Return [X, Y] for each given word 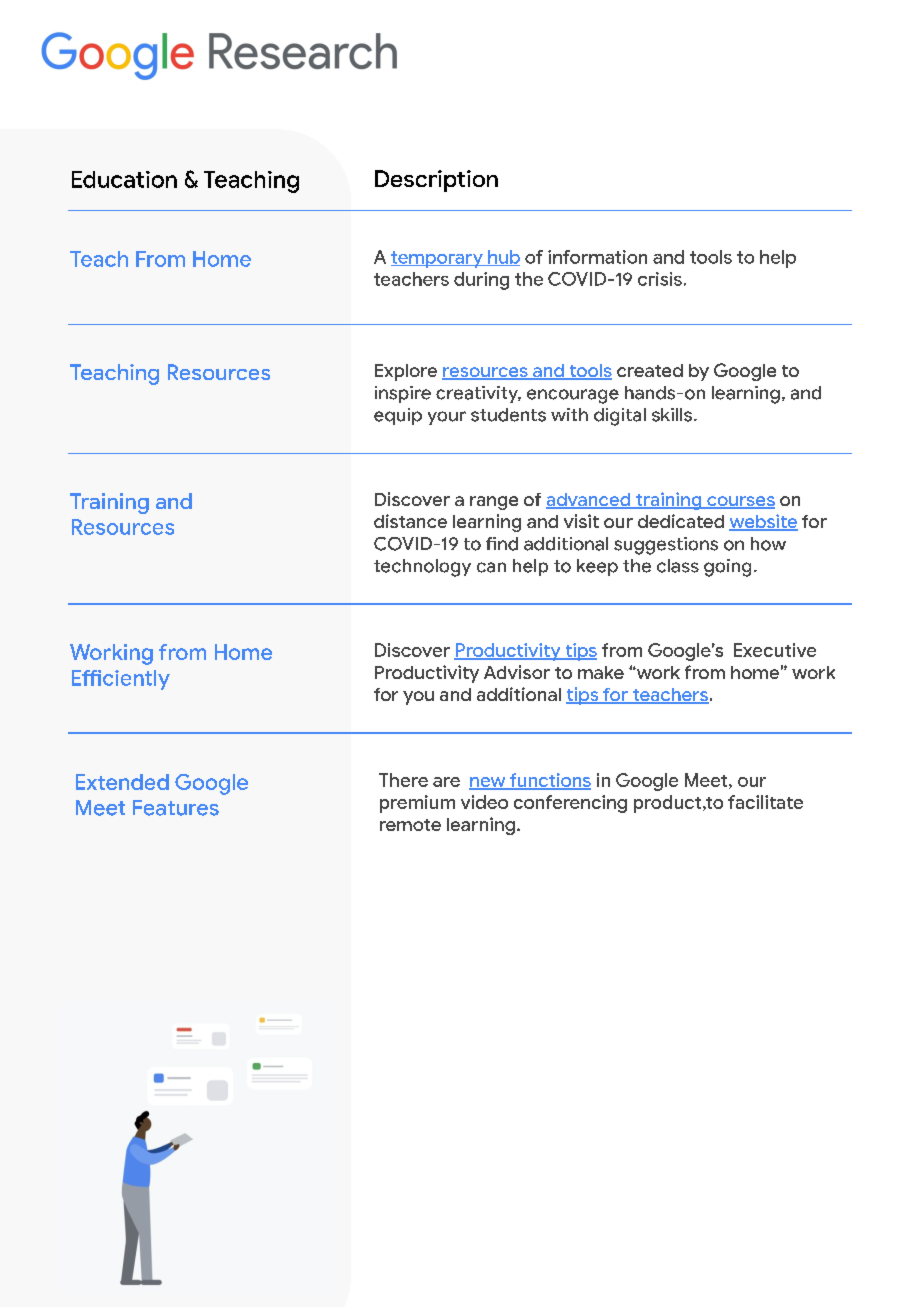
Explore [406, 372]
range [494, 503]
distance [410, 521]
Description [436, 181]
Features [176, 808]
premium [417, 804]
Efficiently [121, 680]
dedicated [681, 521]
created [650, 370]
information [597, 257]
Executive [775, 650]
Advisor [517, 672]
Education [124, 179]
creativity [478, 394]
